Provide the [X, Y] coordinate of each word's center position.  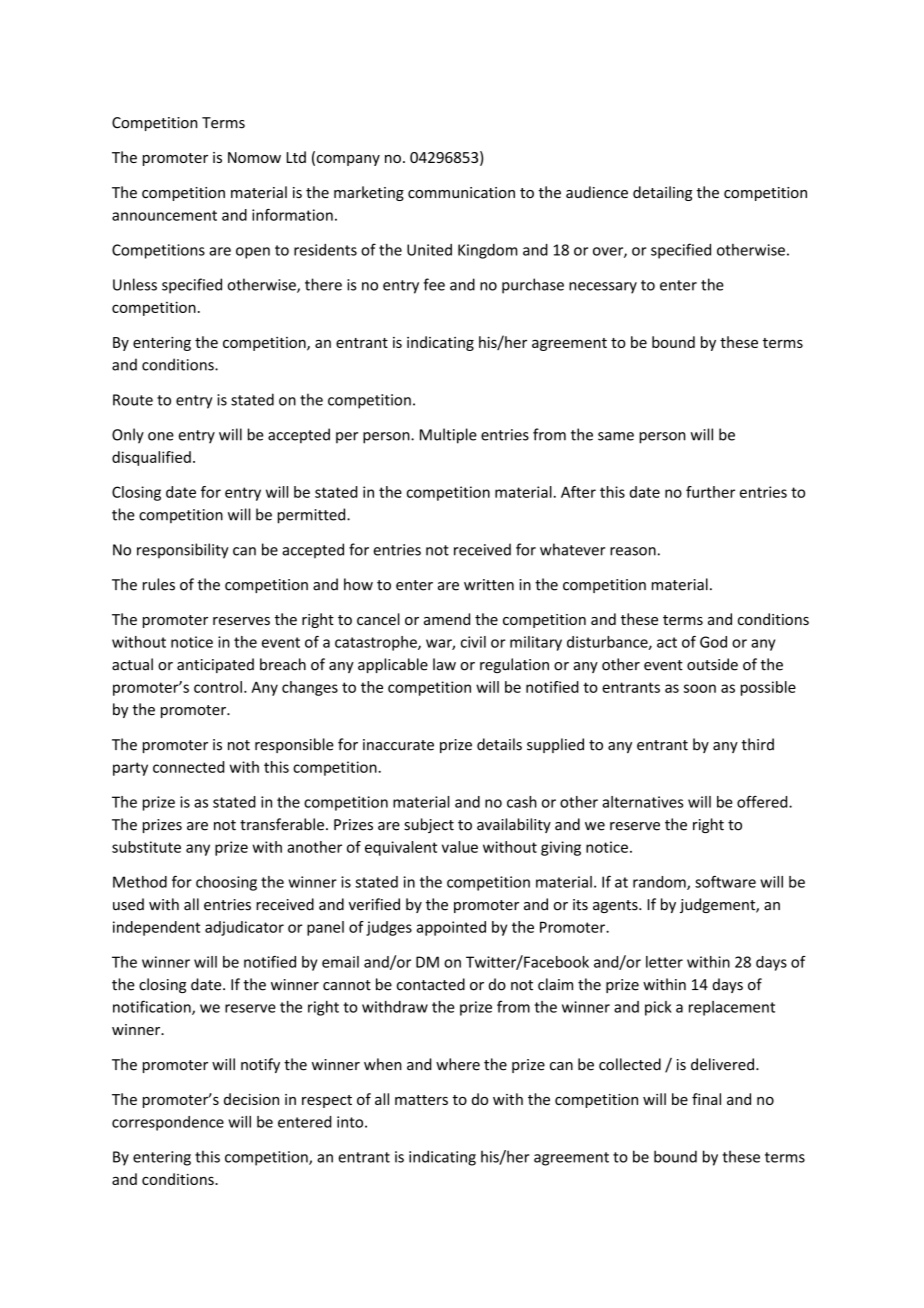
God [713, 642]
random [660, 883]
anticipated [215, 665]
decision [251, 1099]
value [460, 847]
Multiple [448, 436]
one [161, 436]
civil [473, 642]
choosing [226, 883]
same [616, 436]
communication [461, 192]
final [706, 1099]
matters [421, 1100]
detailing [662, 193]
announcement [164, 215]
